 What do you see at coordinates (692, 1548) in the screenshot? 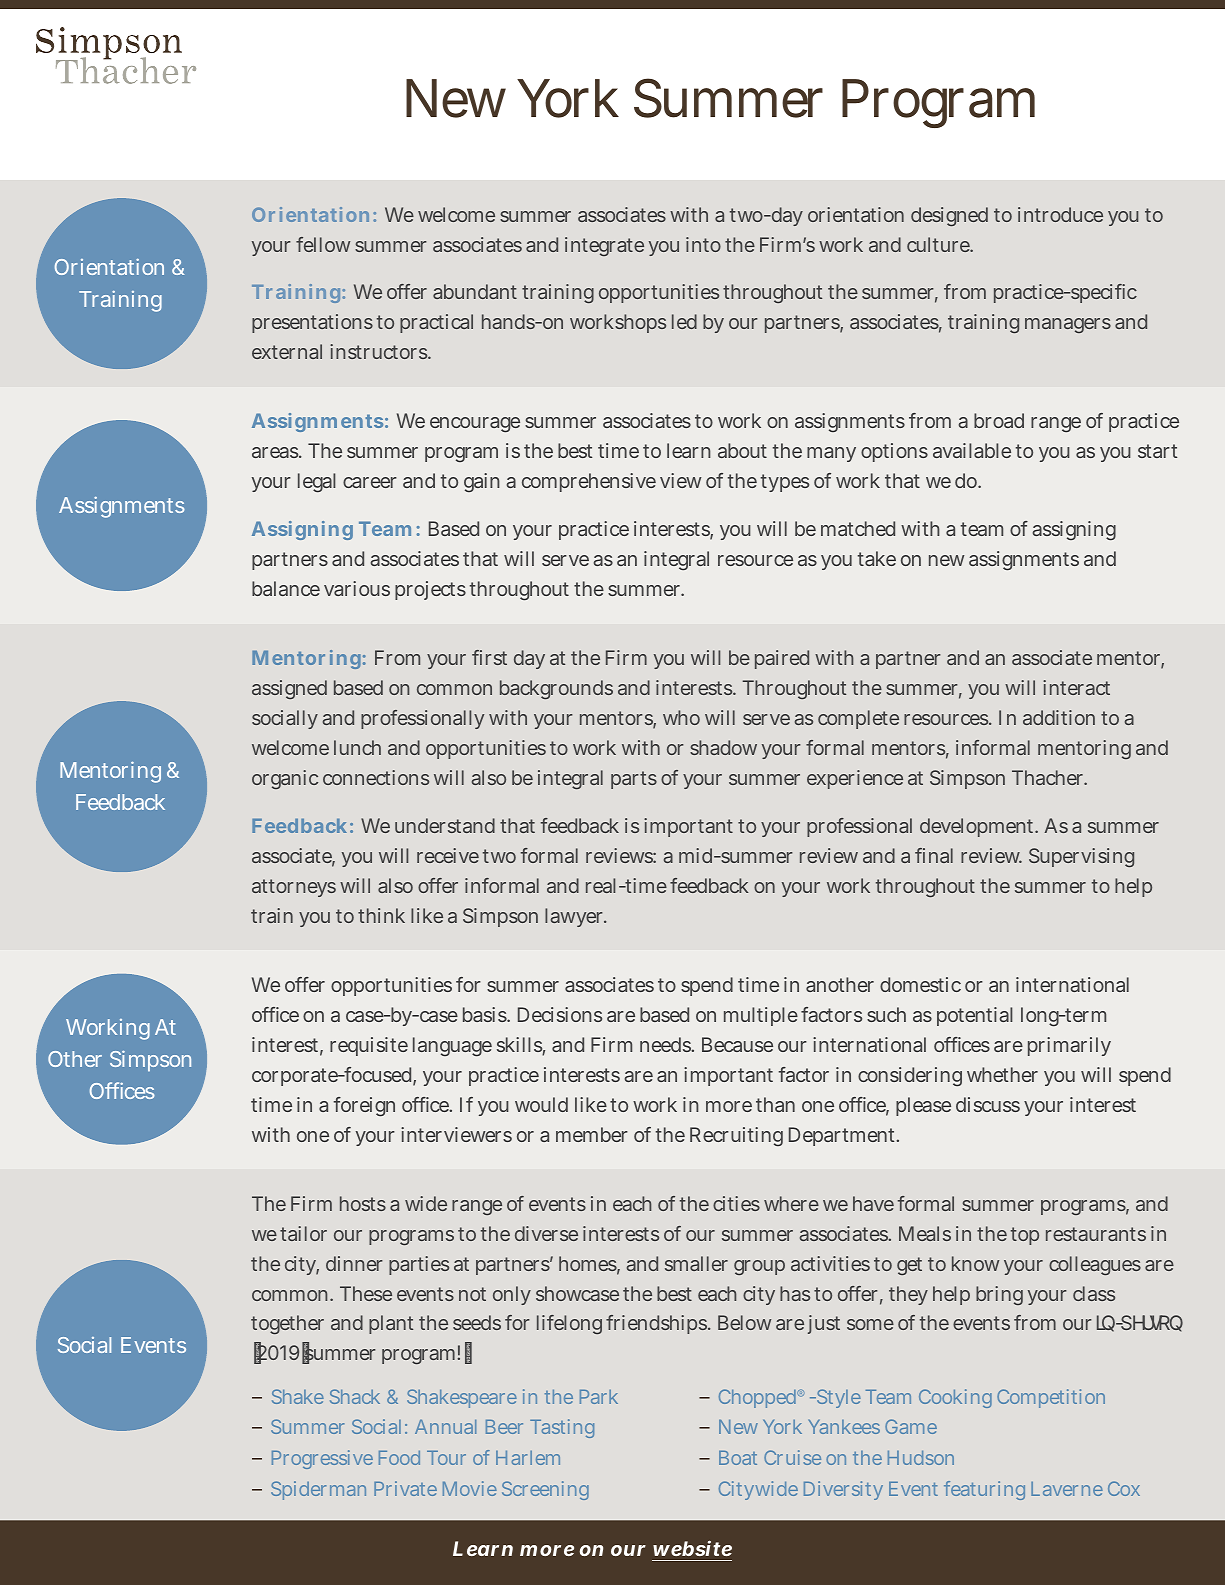
I see `website` at bounding box center [692, 1548].
